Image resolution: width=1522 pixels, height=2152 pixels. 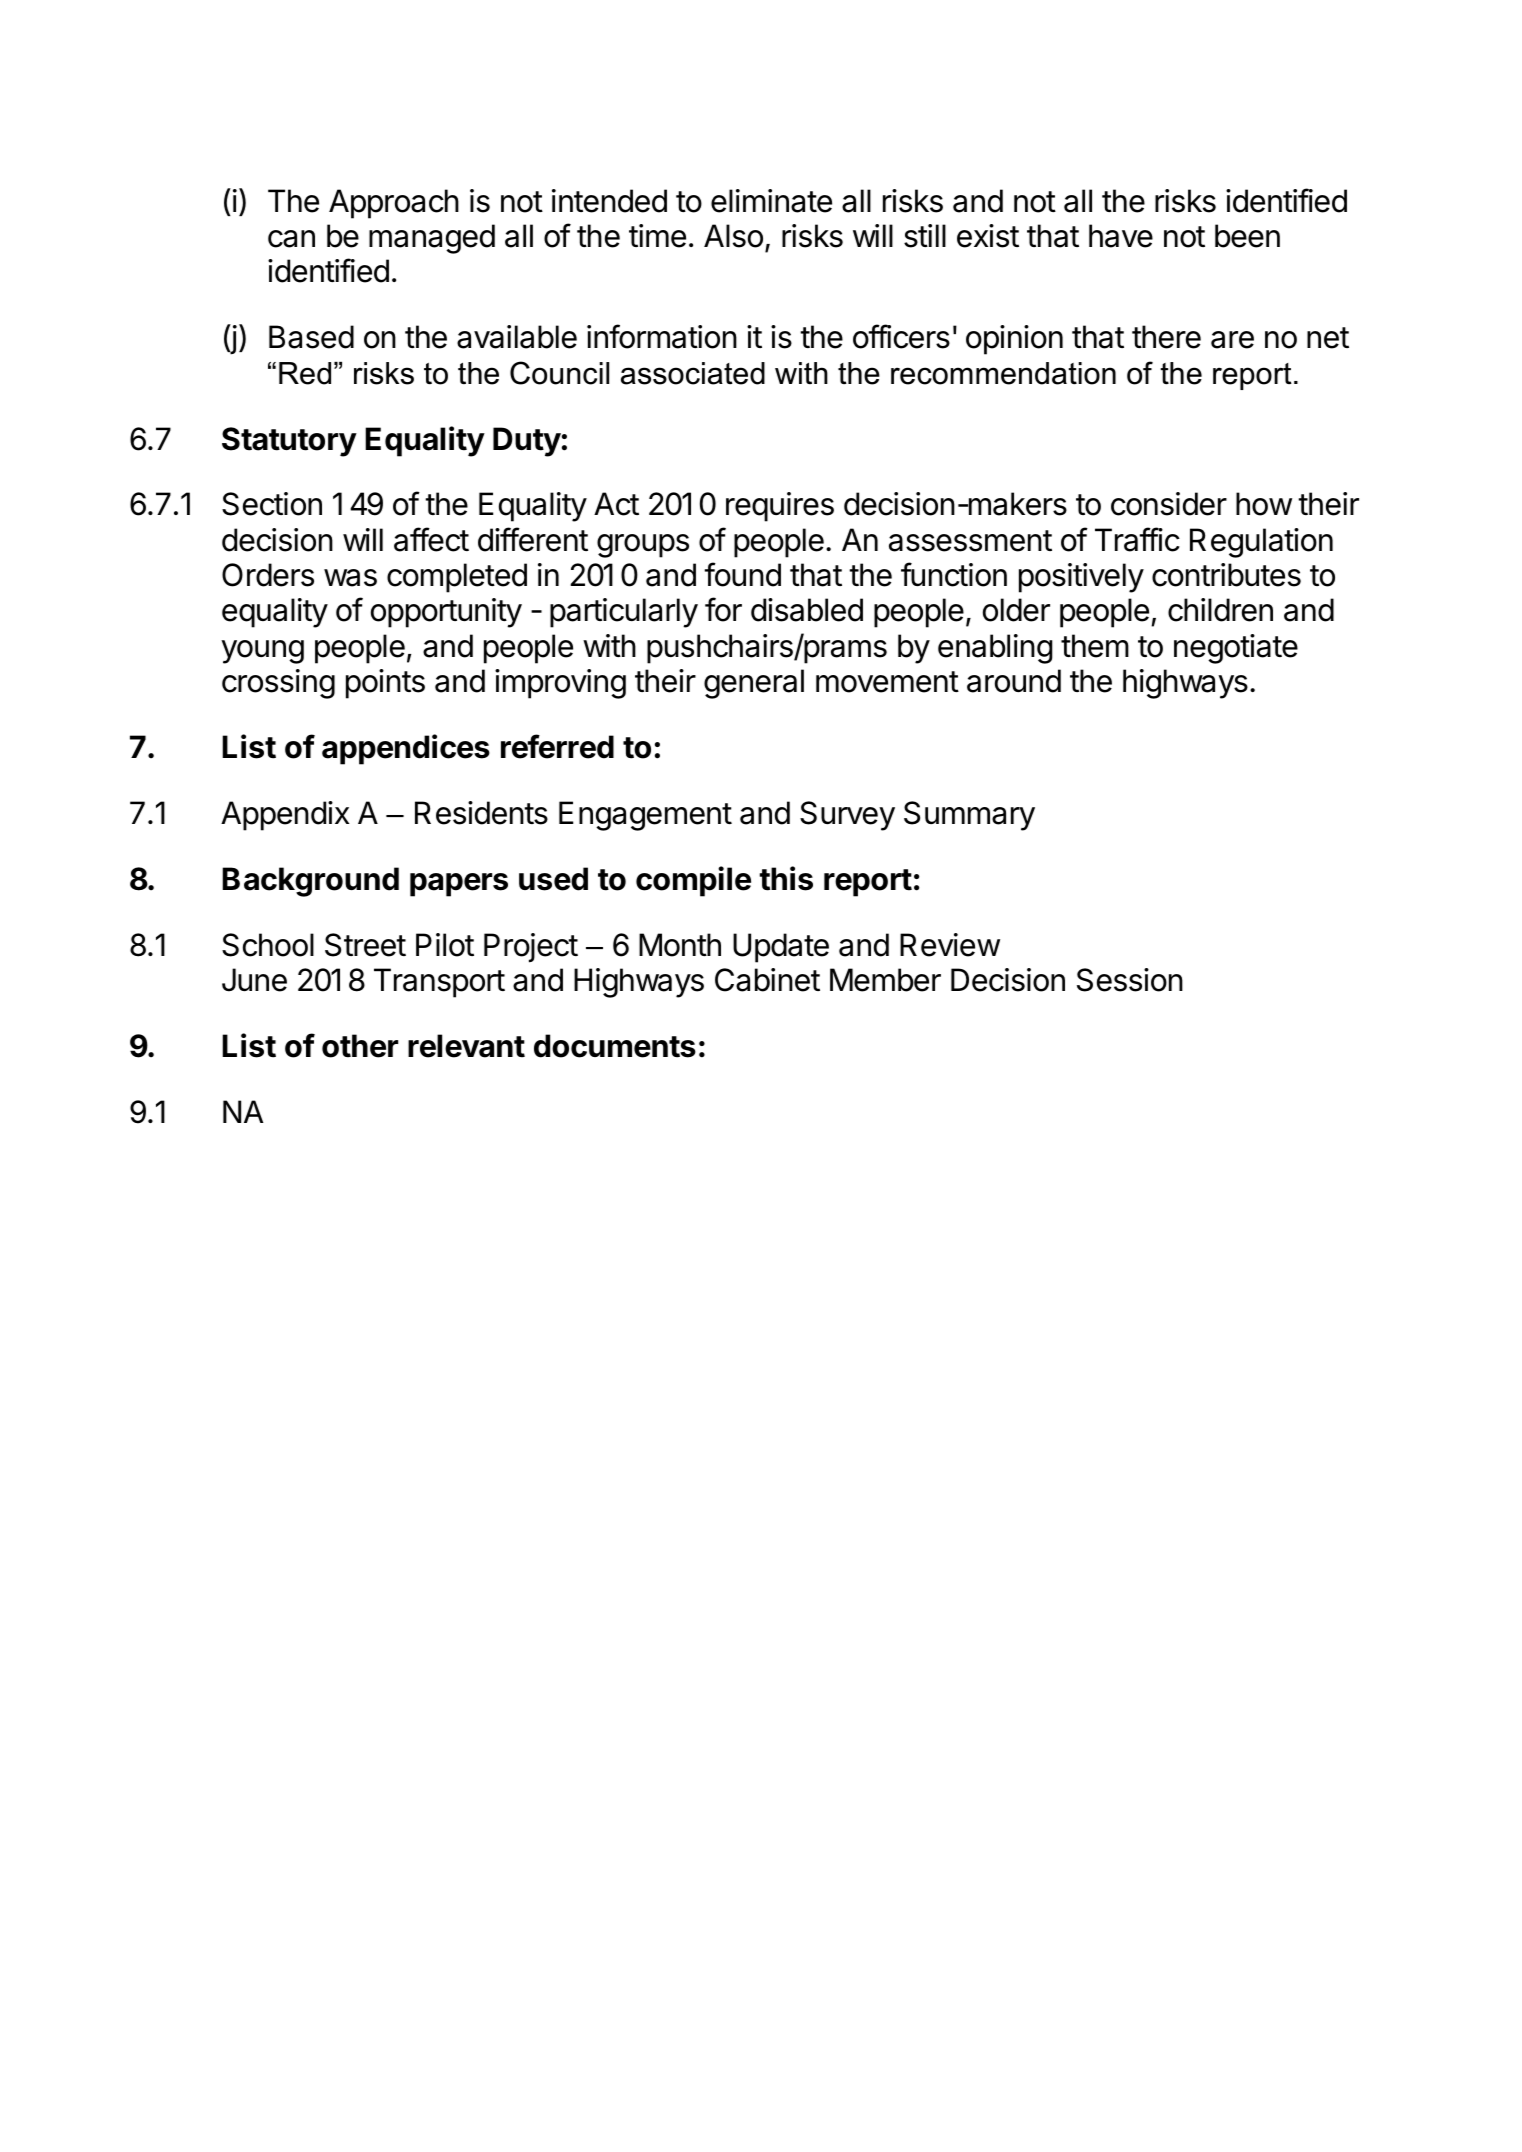 I want to click on appendices, so click(x=406, y=749).
